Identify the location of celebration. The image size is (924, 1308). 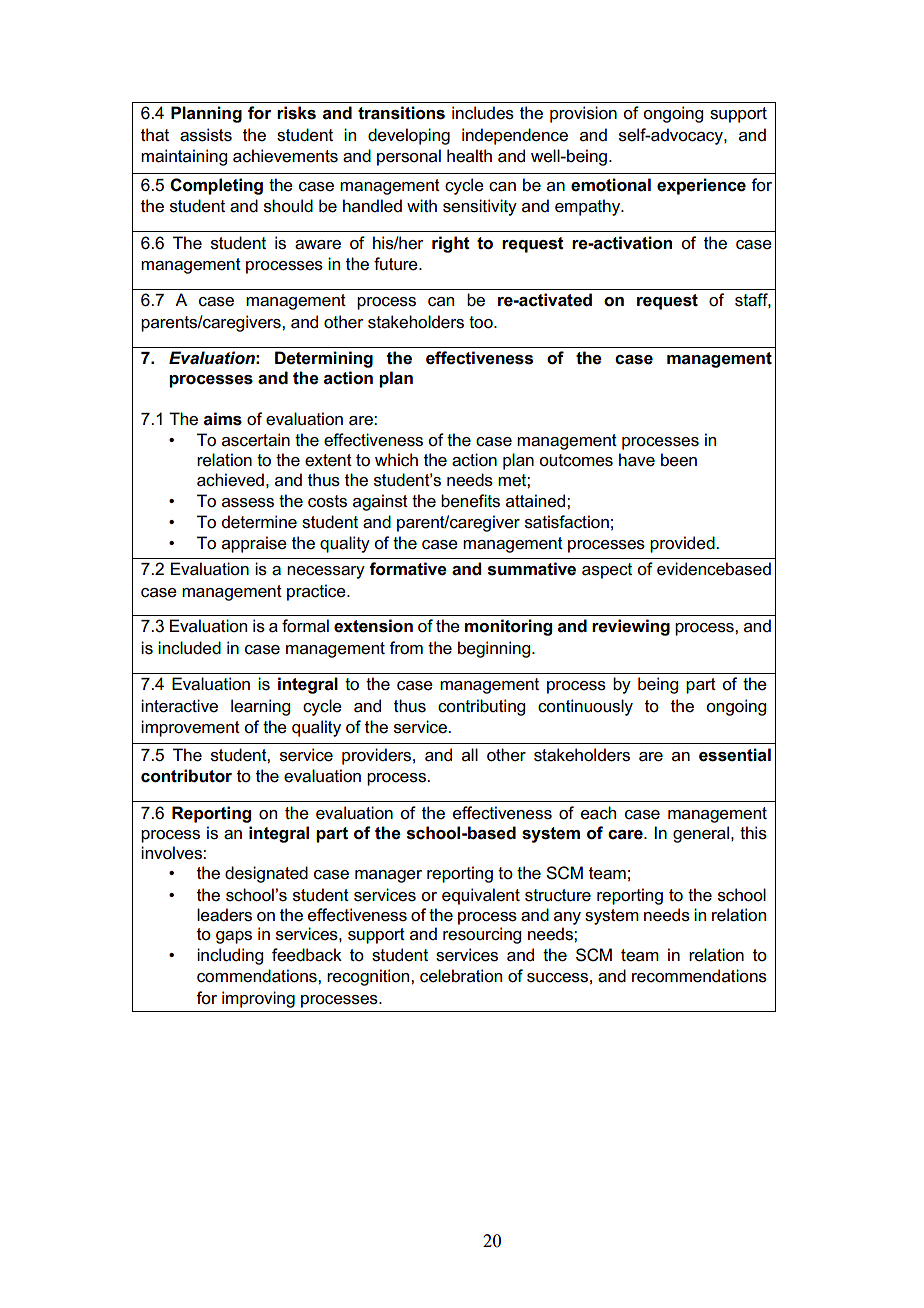
(461, 976).
